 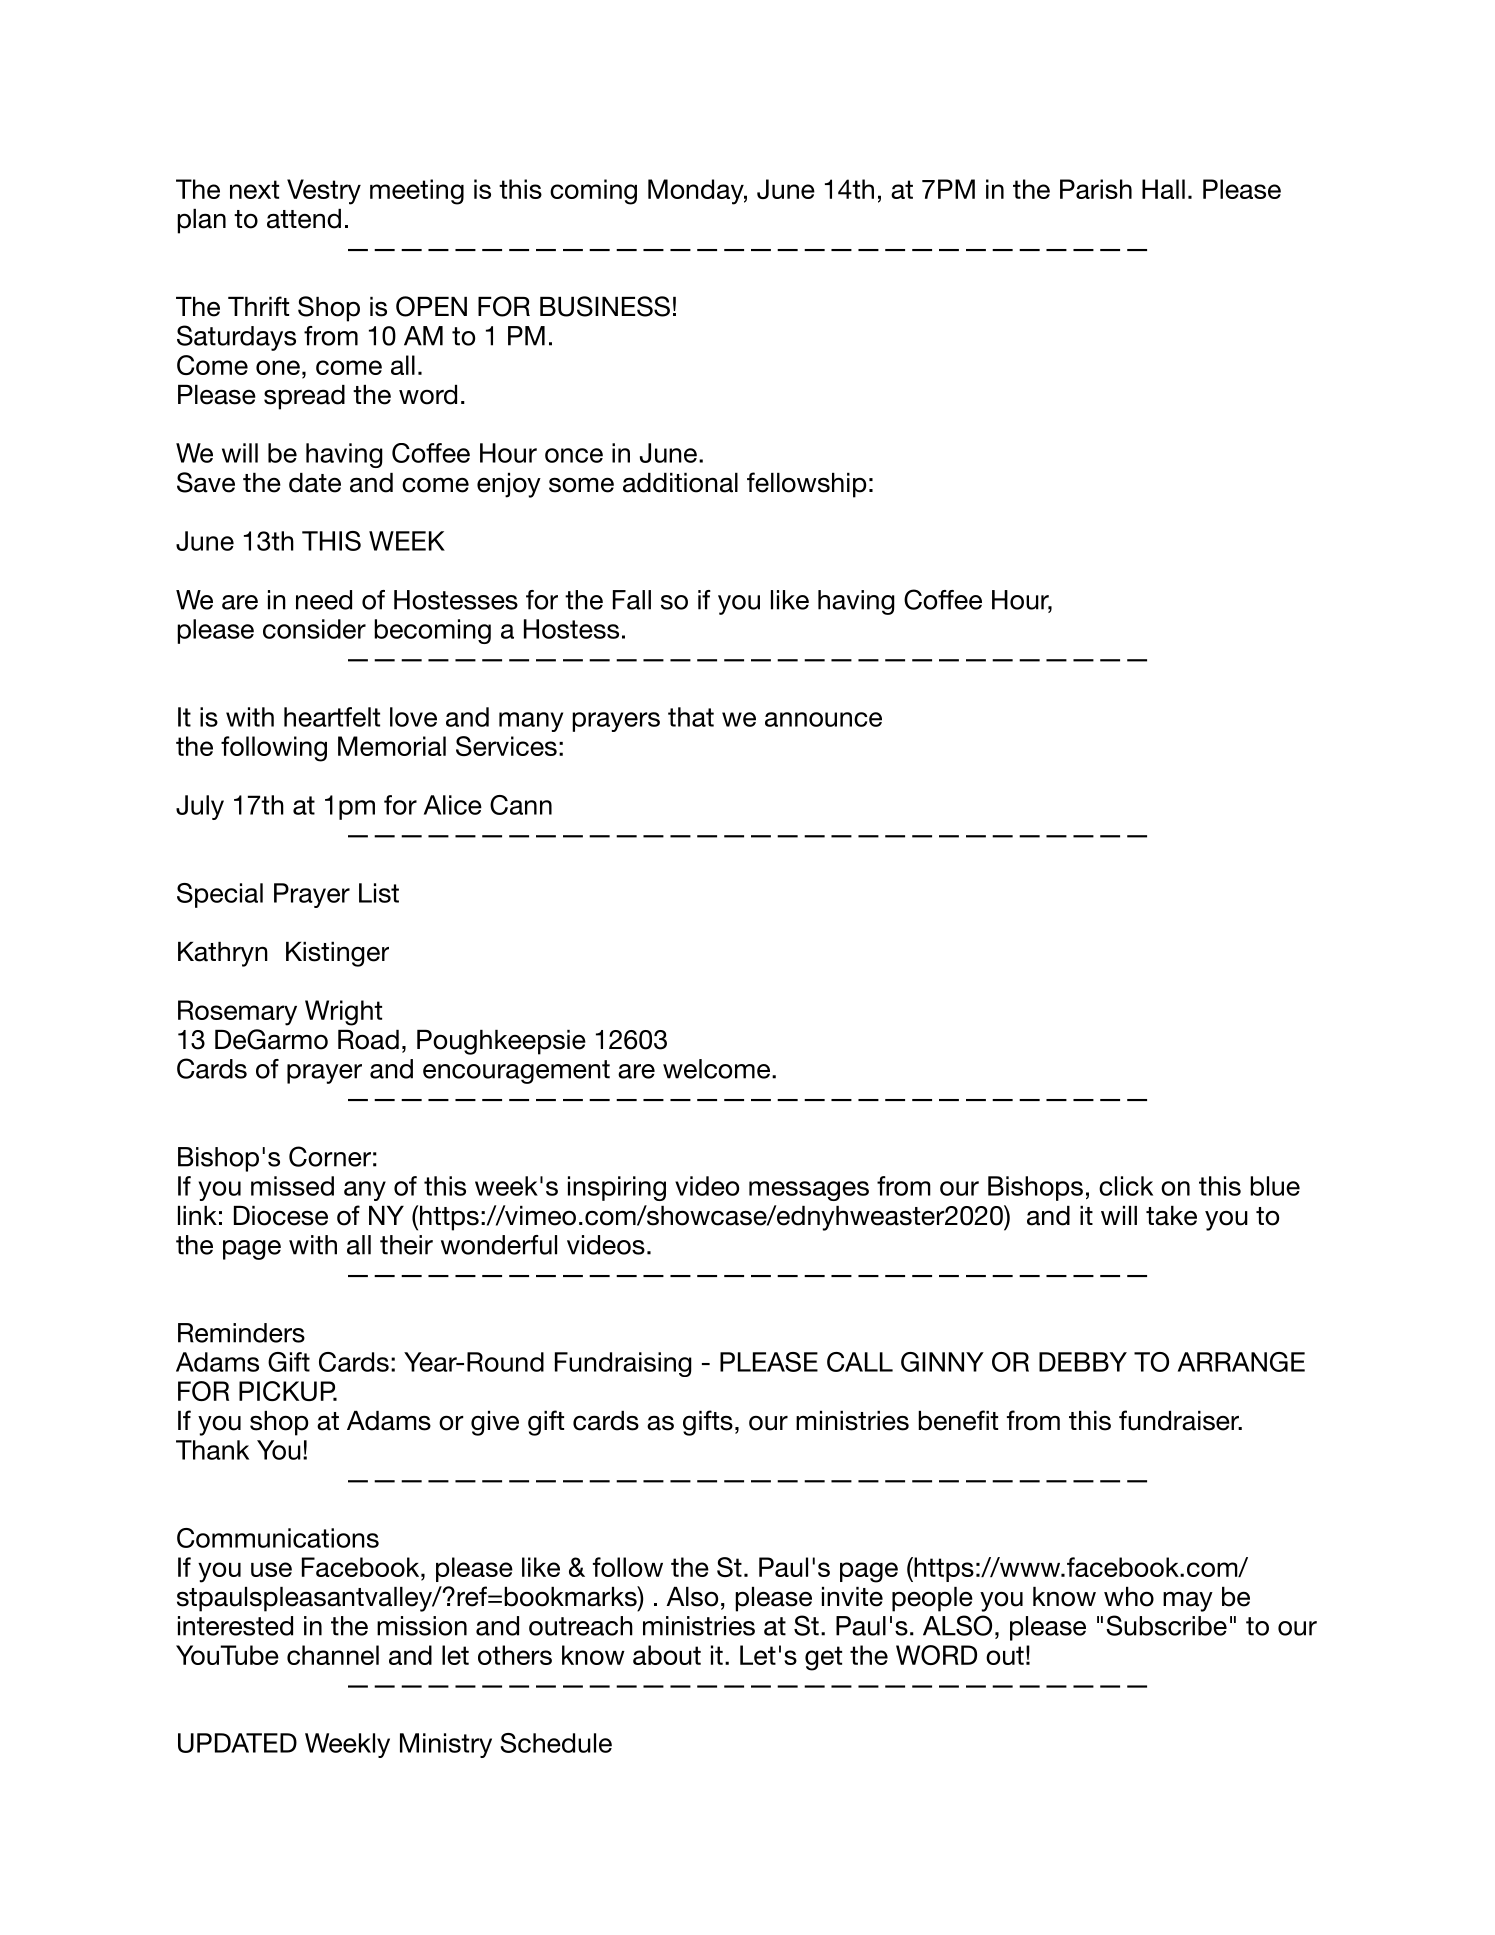 What do you see at coordinates (1126, 1186) in the document?
I see `click` at bounding box center [1126, 1186].
